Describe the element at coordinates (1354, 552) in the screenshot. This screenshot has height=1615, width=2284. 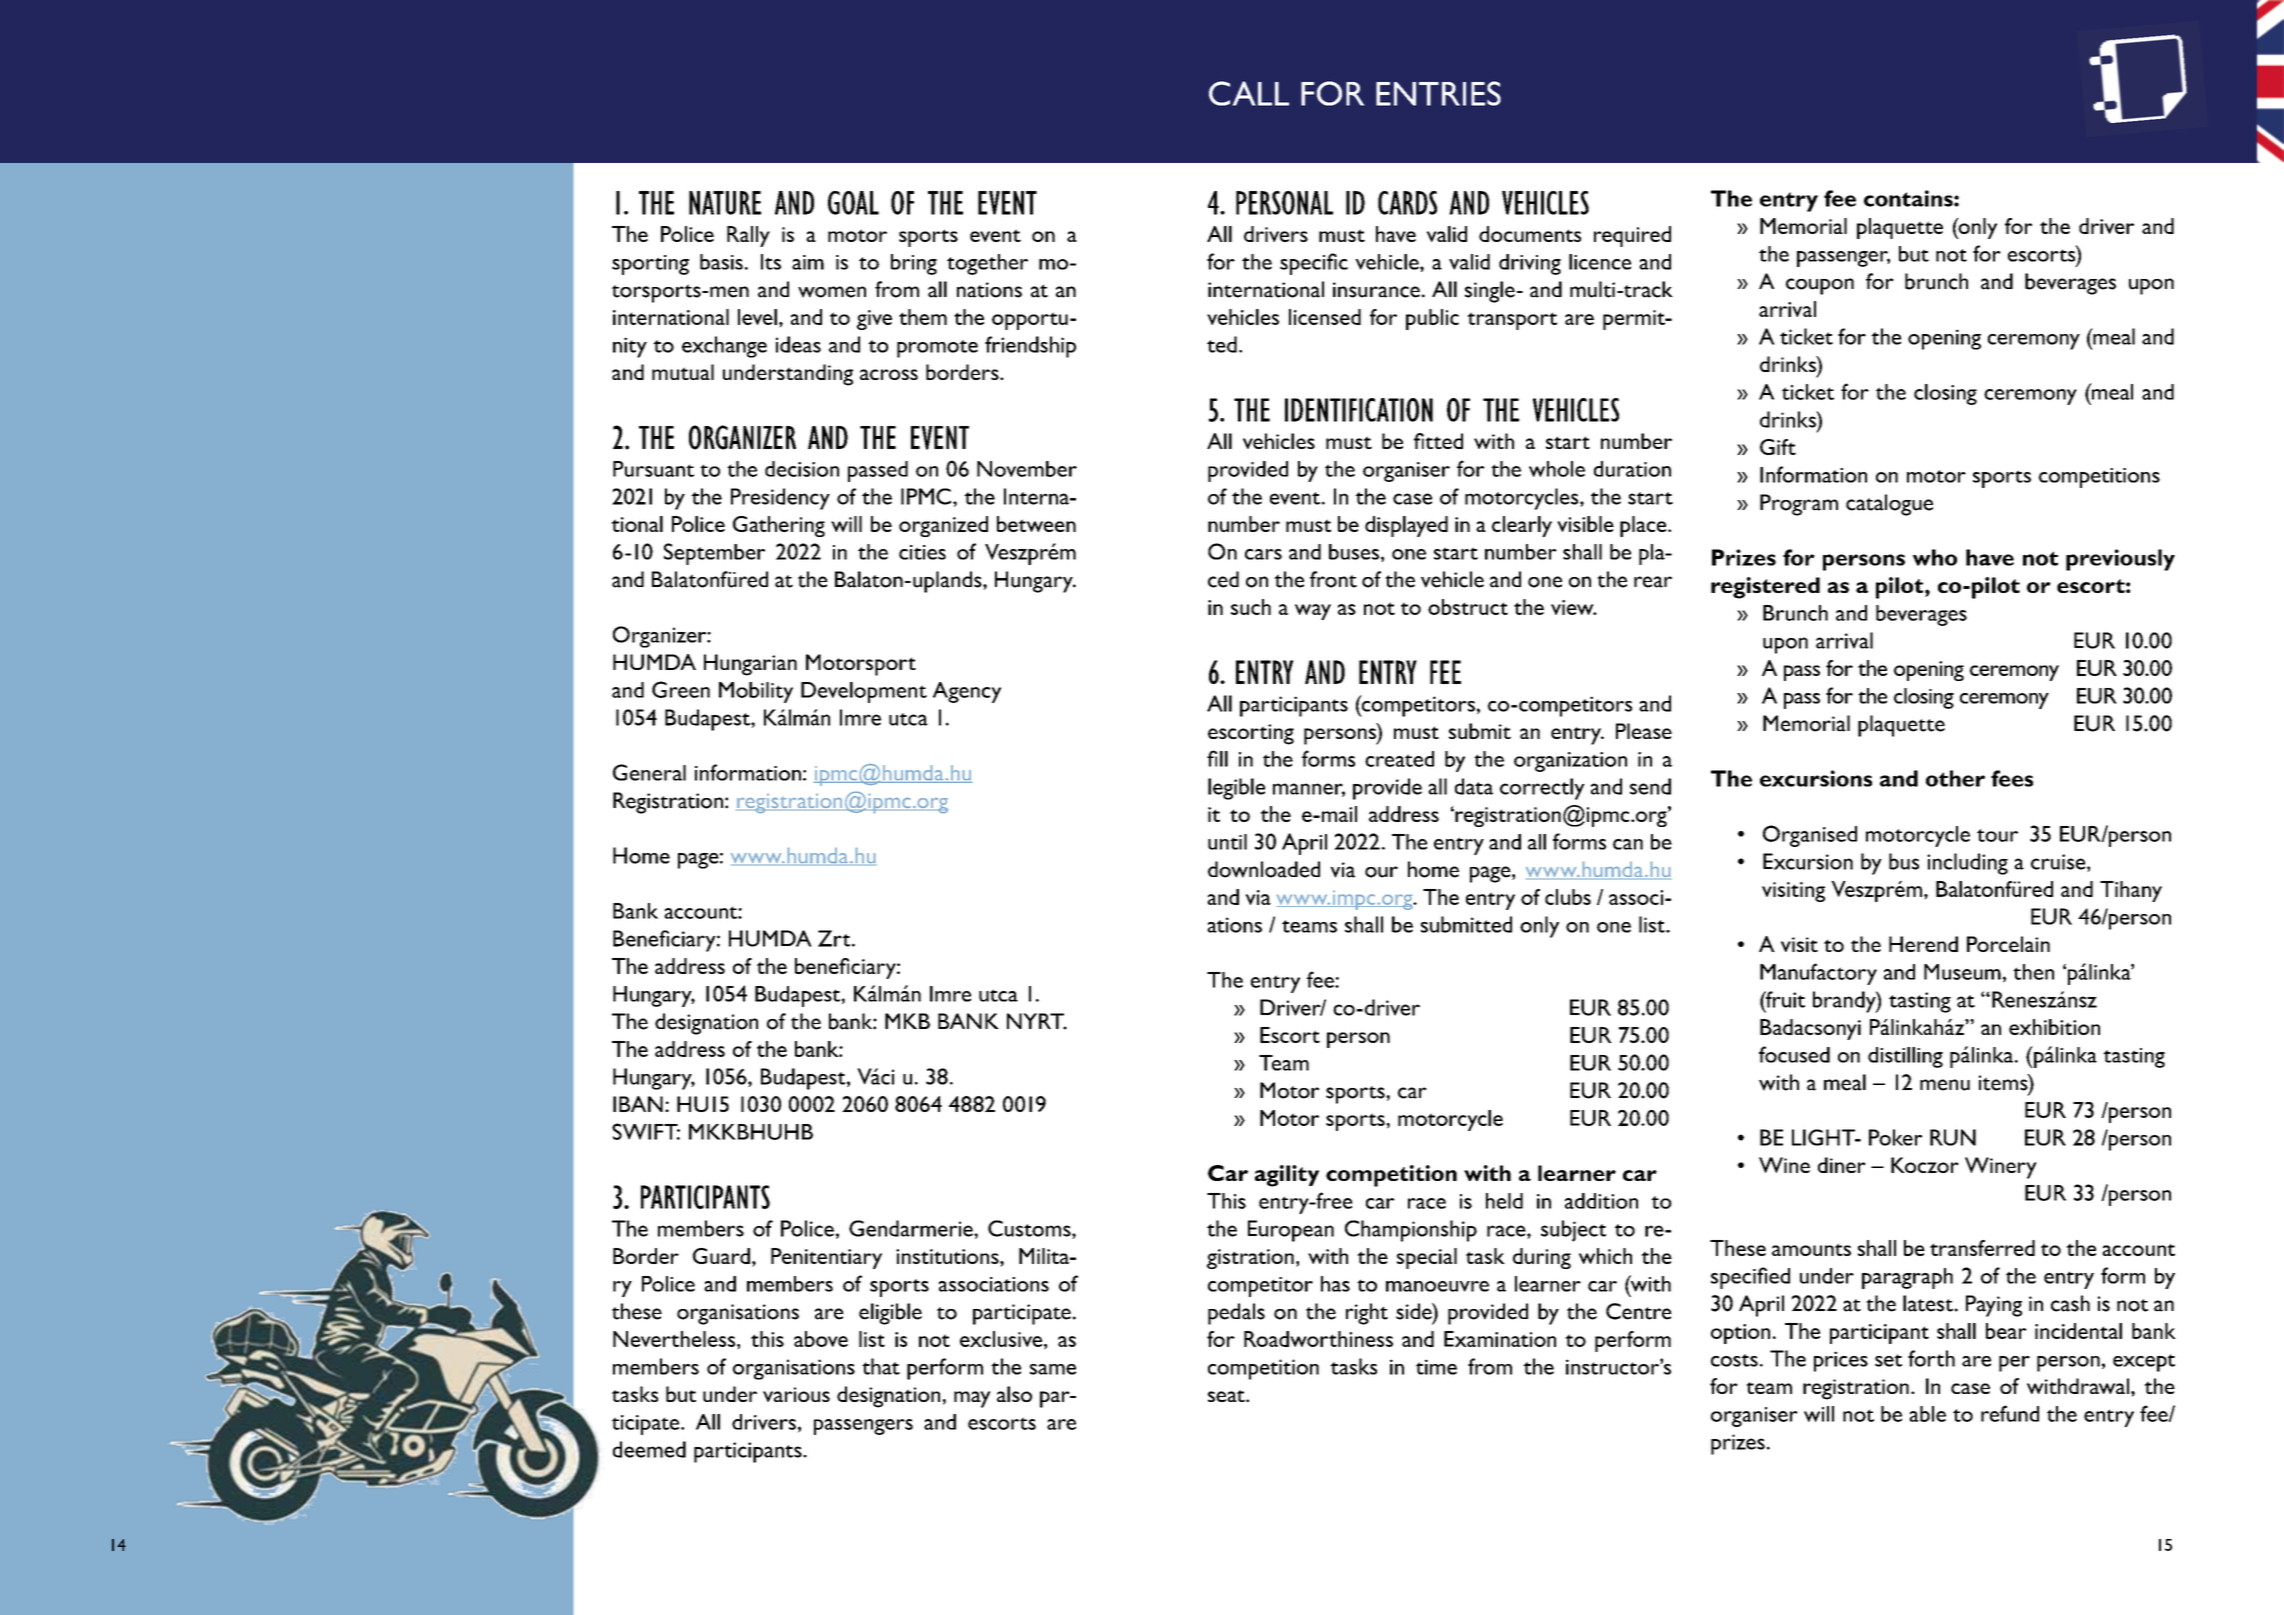
I see `buses` at that location.
